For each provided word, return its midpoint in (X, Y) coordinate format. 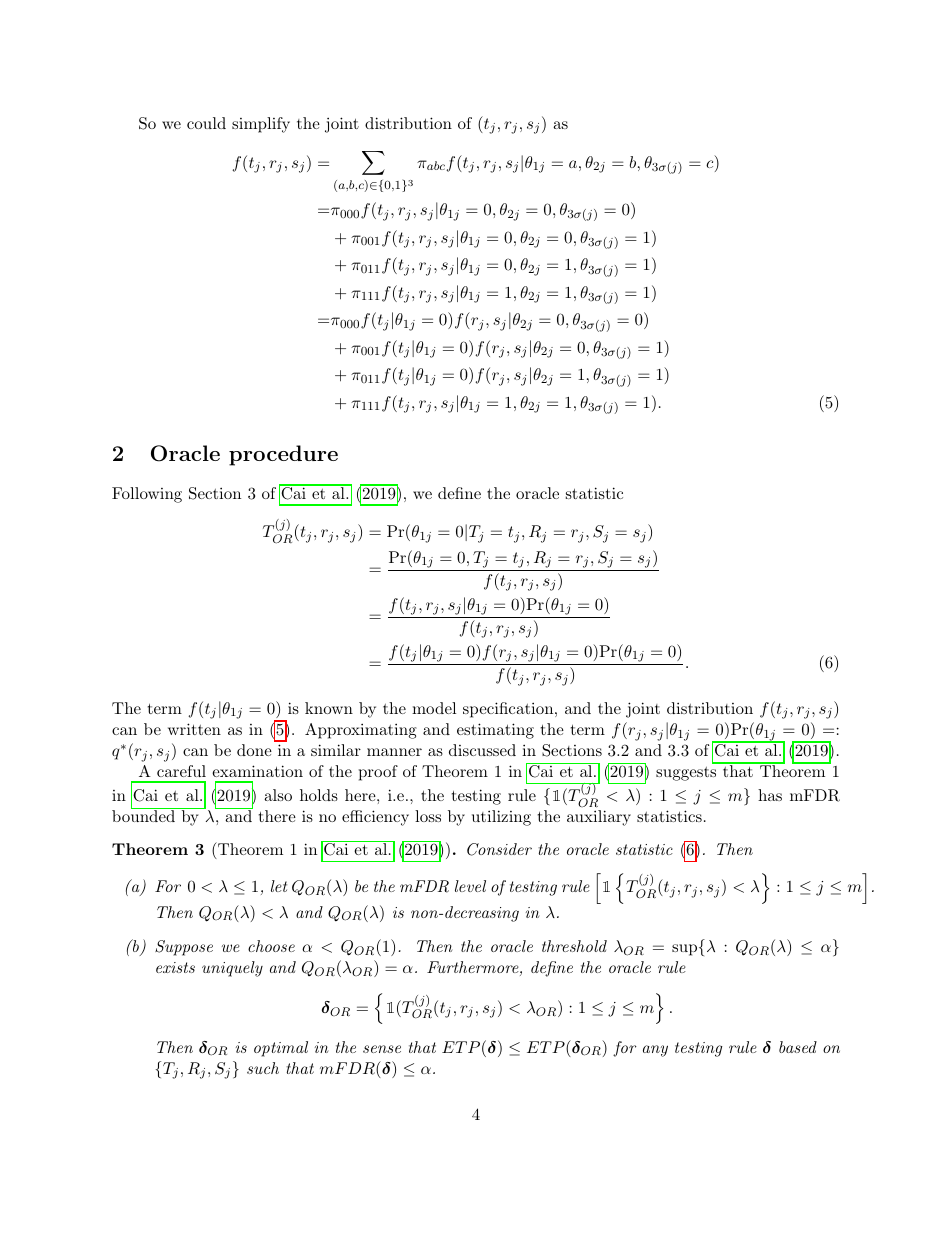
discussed (482, 750)
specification (509, 710)
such (263, 1068)
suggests (686, 774)
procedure (283, 455)
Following (147, 495)
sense (382, 1049)
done (254, 750)
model (434, 708)
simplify (261, 125)
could (206, 123)
